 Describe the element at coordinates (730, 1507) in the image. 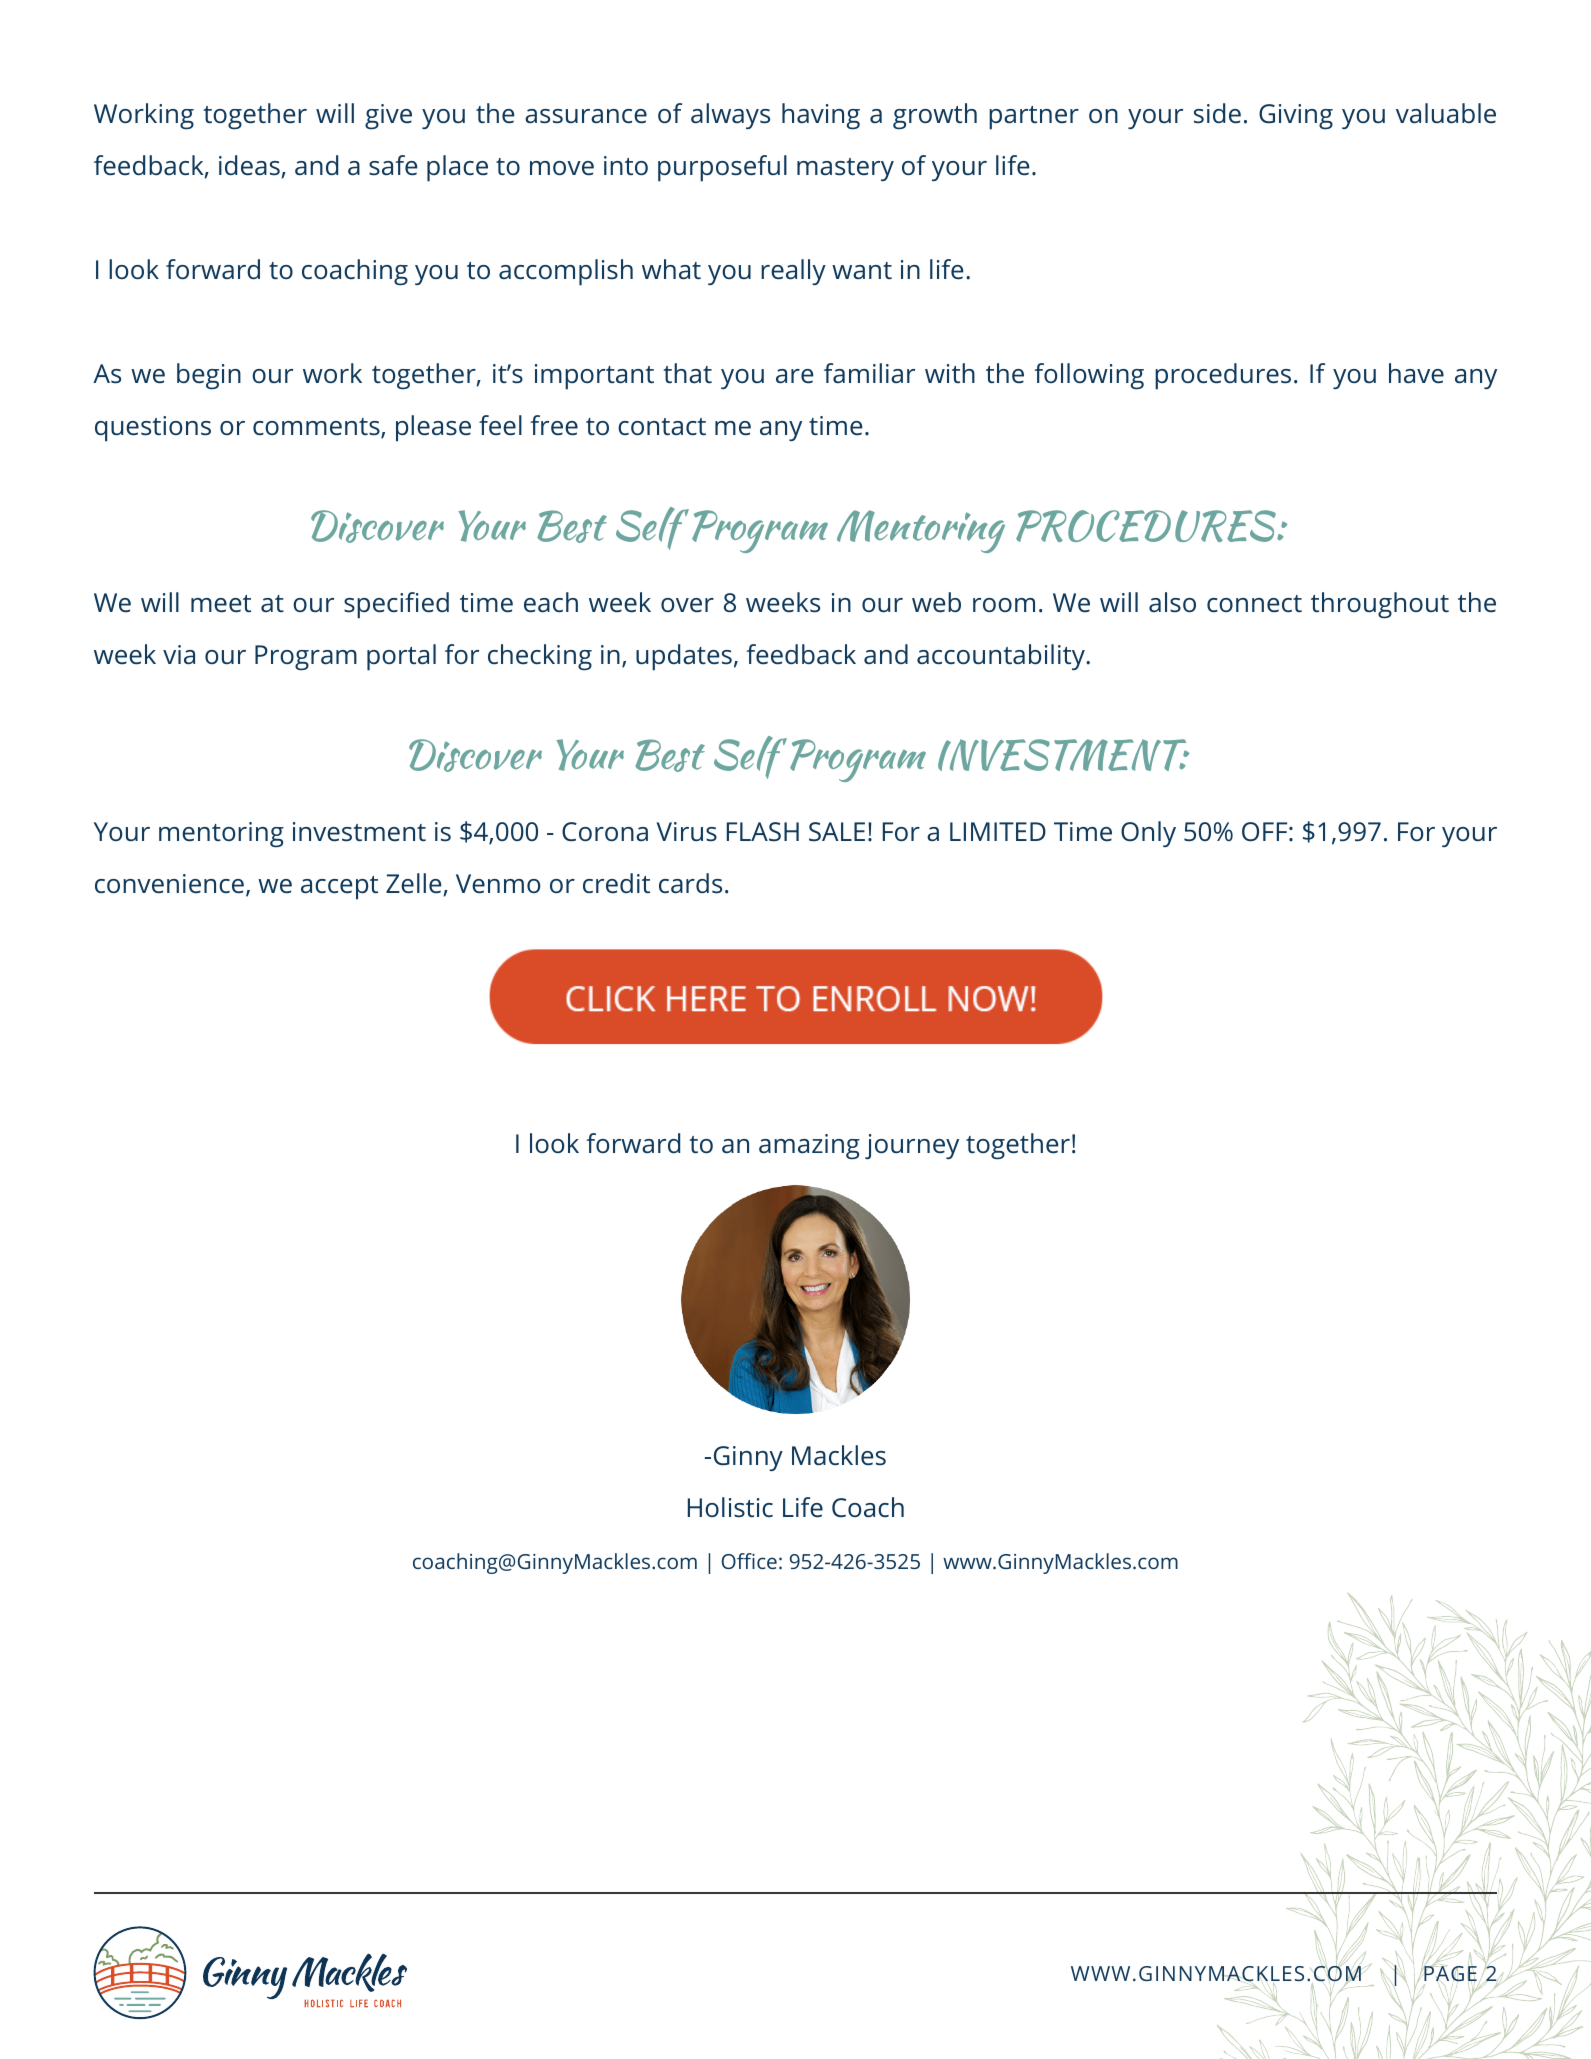

I see `Holistic` at that location.
